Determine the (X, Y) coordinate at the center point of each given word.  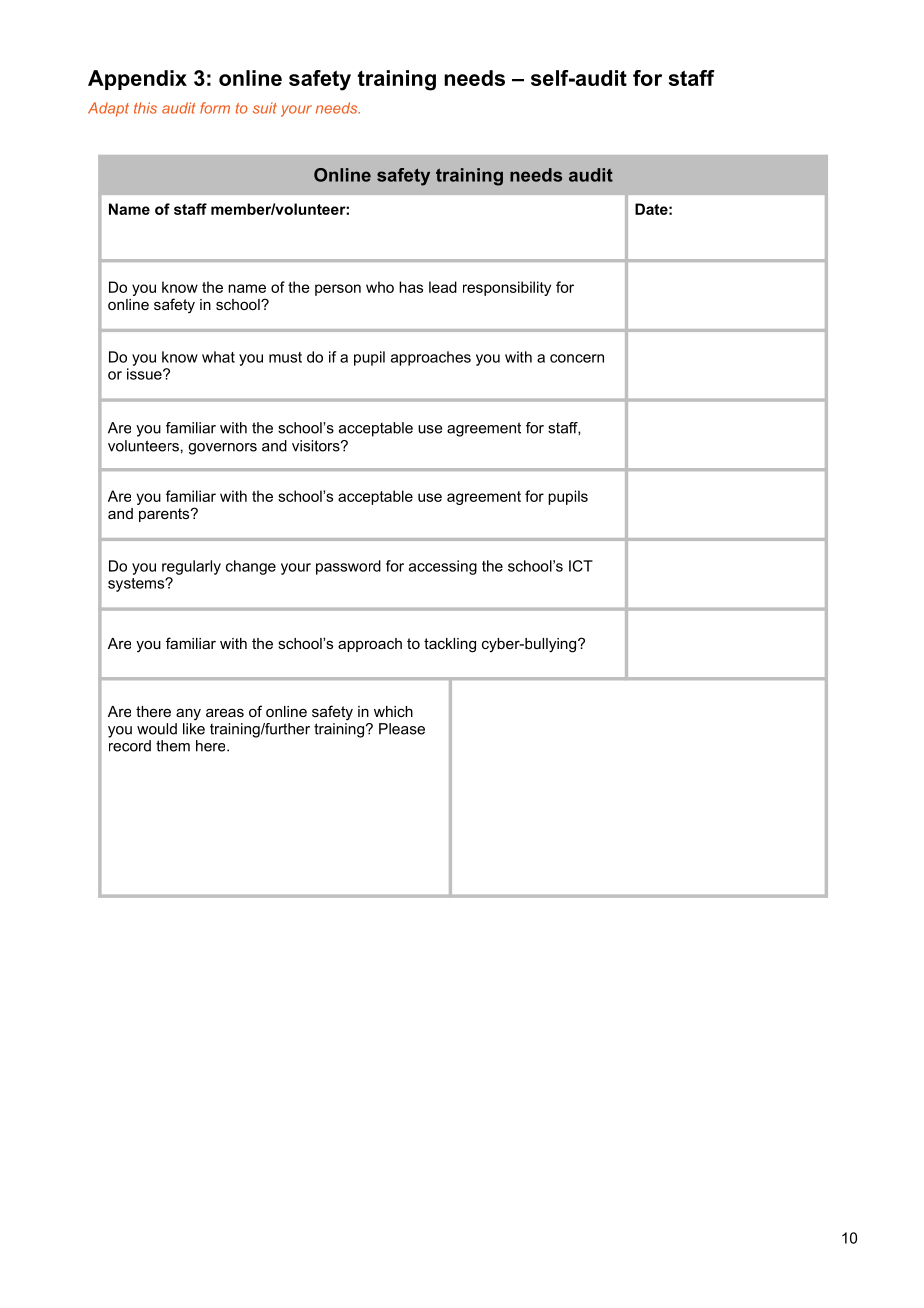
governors (222, 449)
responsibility (507, 288)
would (157, 729)
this (145, 108)
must (285, 357)
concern (577, 358)
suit (265, 108)
